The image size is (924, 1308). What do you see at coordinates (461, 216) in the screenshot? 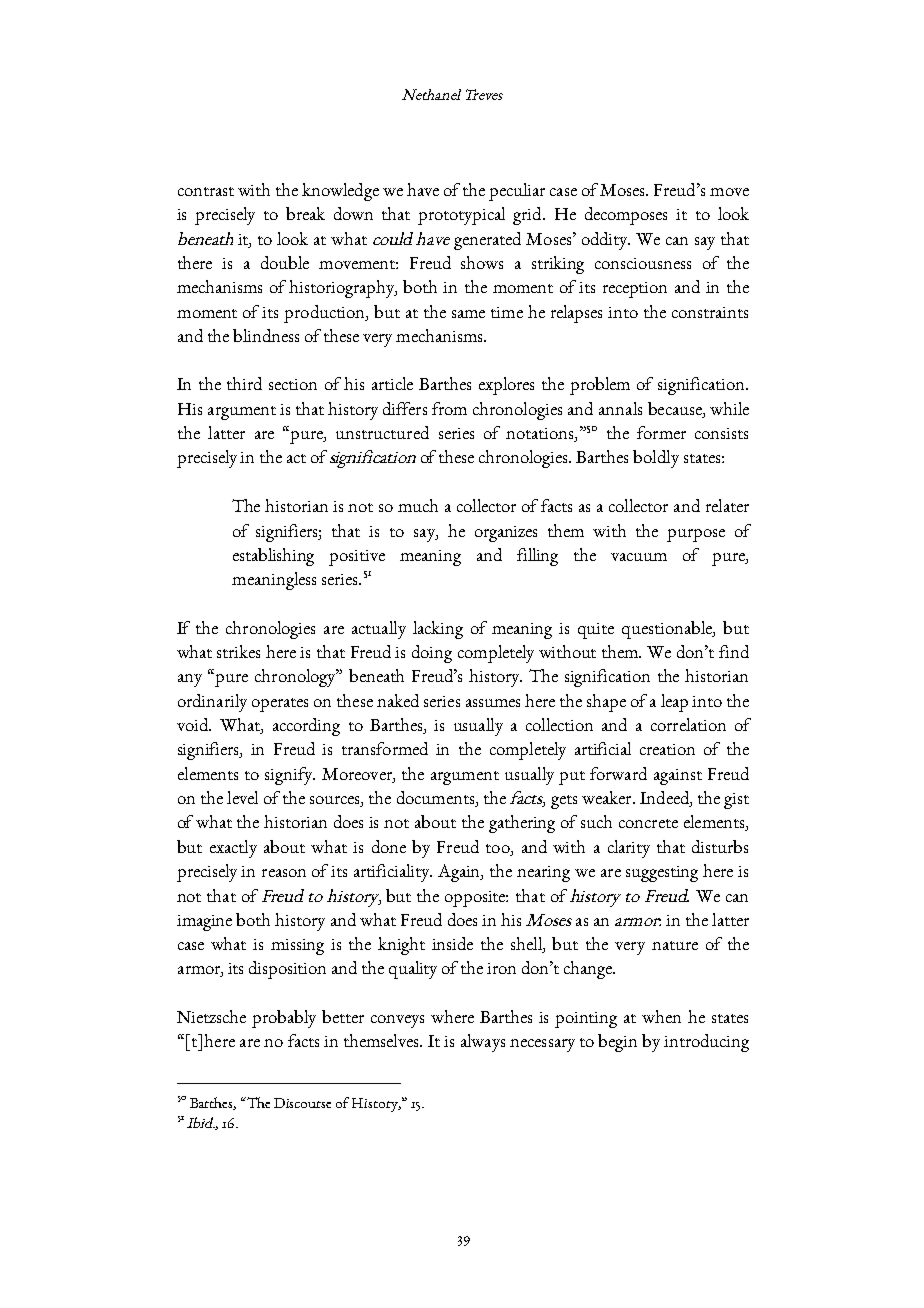
I see `prototypical` at bounding box center [461, 216].
